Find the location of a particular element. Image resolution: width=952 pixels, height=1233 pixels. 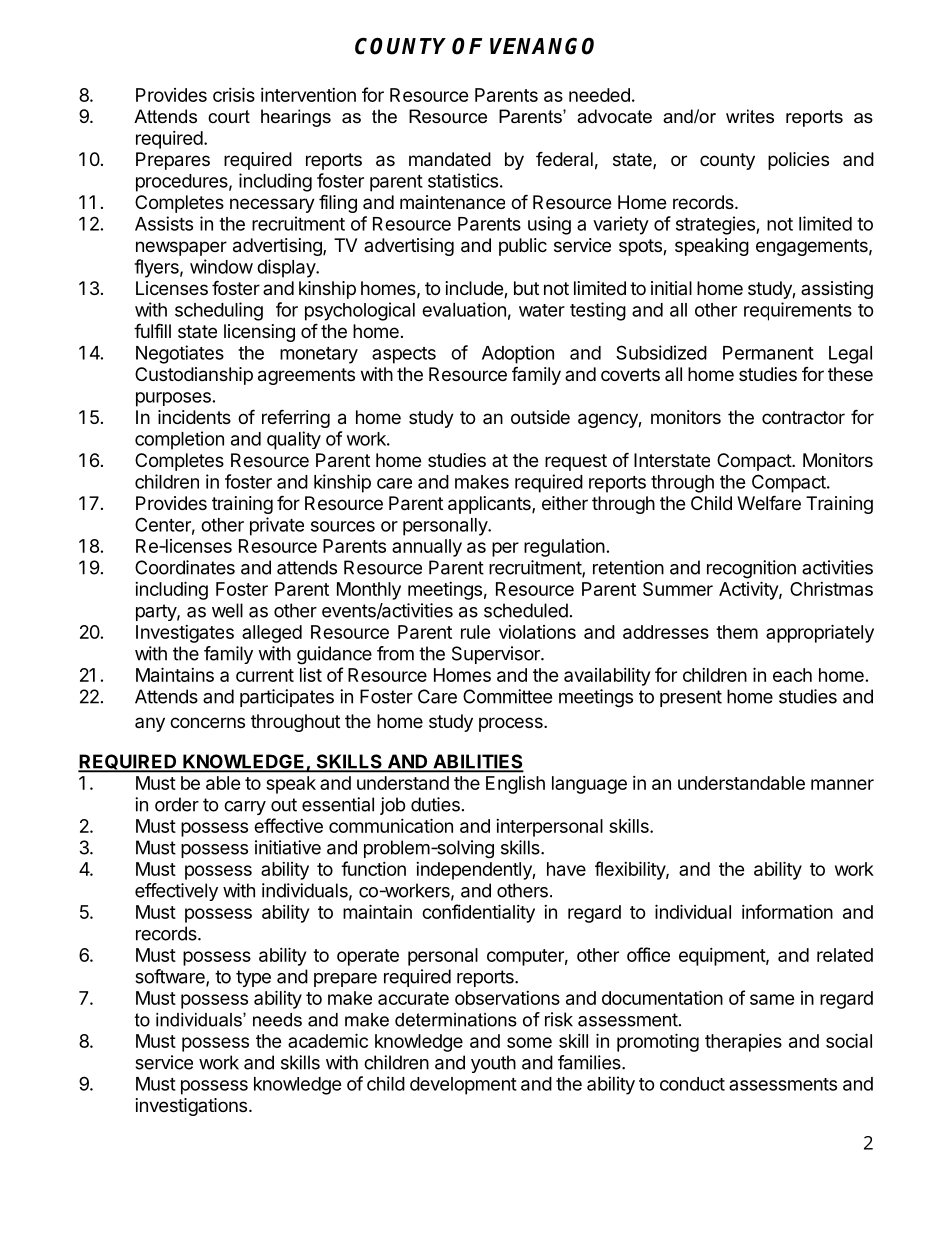

therapies is located at coordinates (743, 1043).
